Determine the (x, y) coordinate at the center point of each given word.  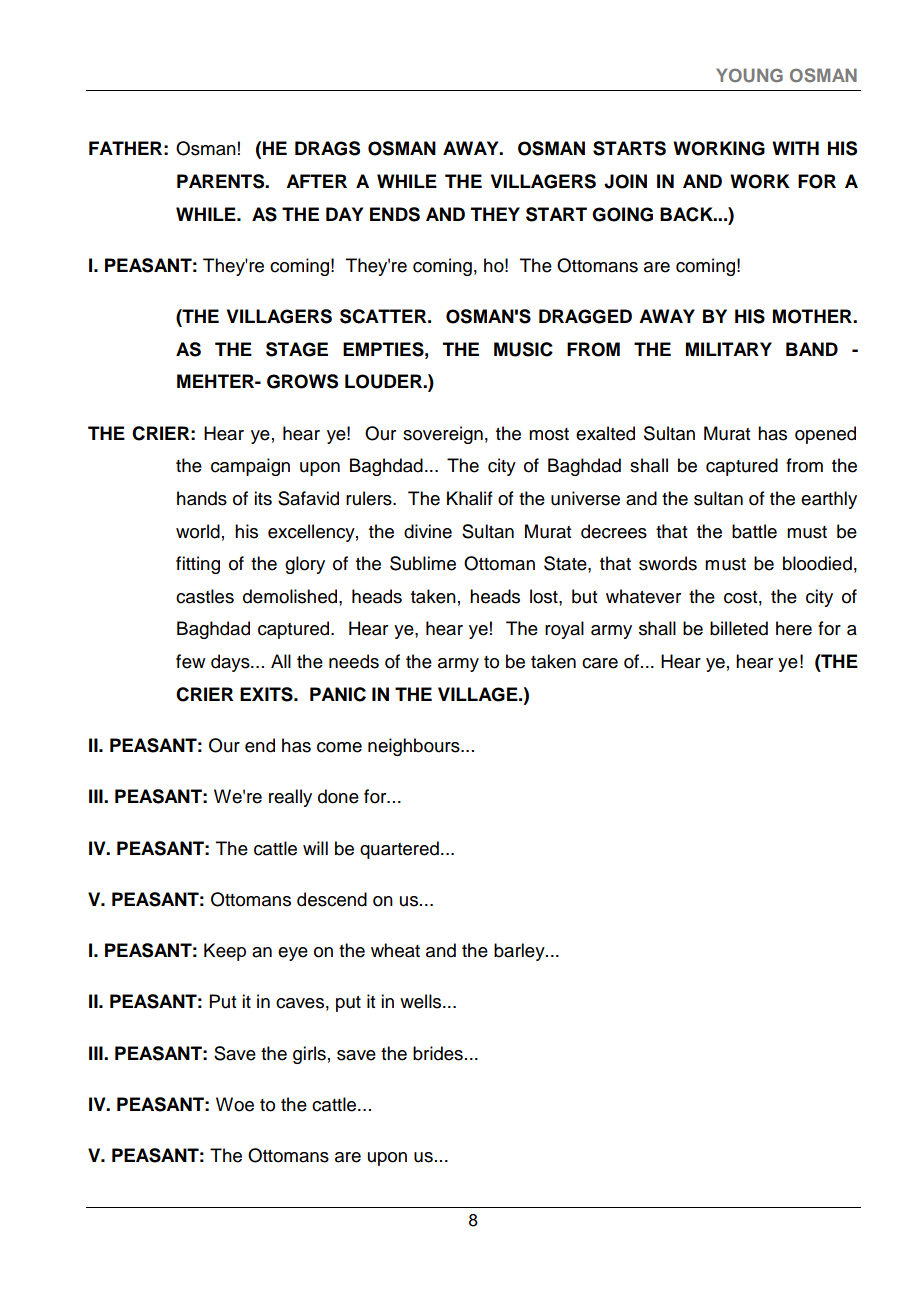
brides (438, 1053)
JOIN (625, 181)
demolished (291, 596)
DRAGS (327, 148)
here (794, 628)
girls (309, 1055)
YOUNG (749, 75)
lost (545, 596)
